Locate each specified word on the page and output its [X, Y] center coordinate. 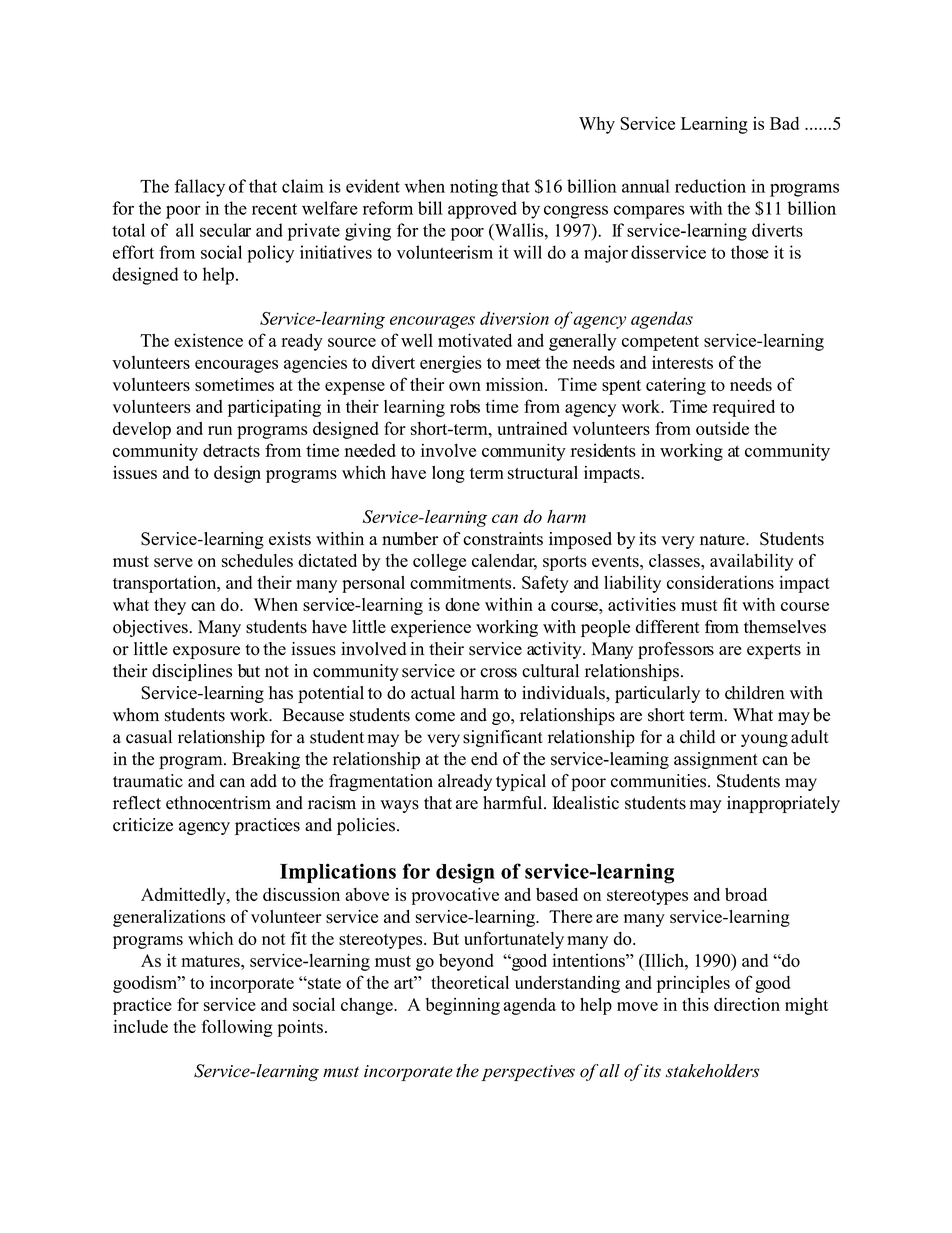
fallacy [200, 188]
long [448, 474]
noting [474, 188]
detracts [231, 450]
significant [503, 738]
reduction [710, 186]
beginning [462, 1006]
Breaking [266, 760]
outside [722, 428]
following [237, 1028]
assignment [716, 760]
